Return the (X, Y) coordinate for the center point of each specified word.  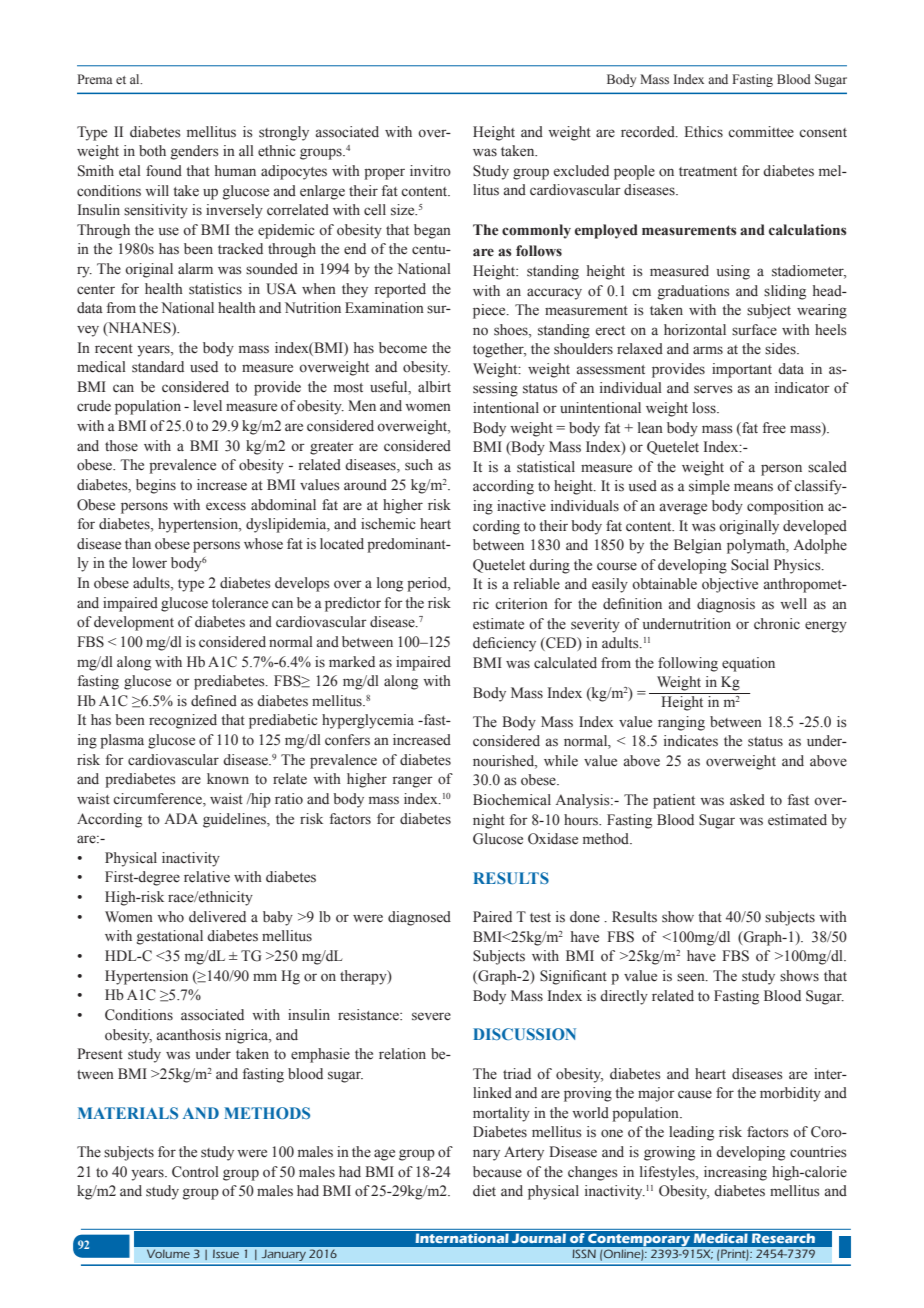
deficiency (504, 644)
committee (761, 132)
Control (195, 1172)
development (134, 623)
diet (484, 1191)
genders (195, 152)
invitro (430, 171)
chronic (777, 623)
